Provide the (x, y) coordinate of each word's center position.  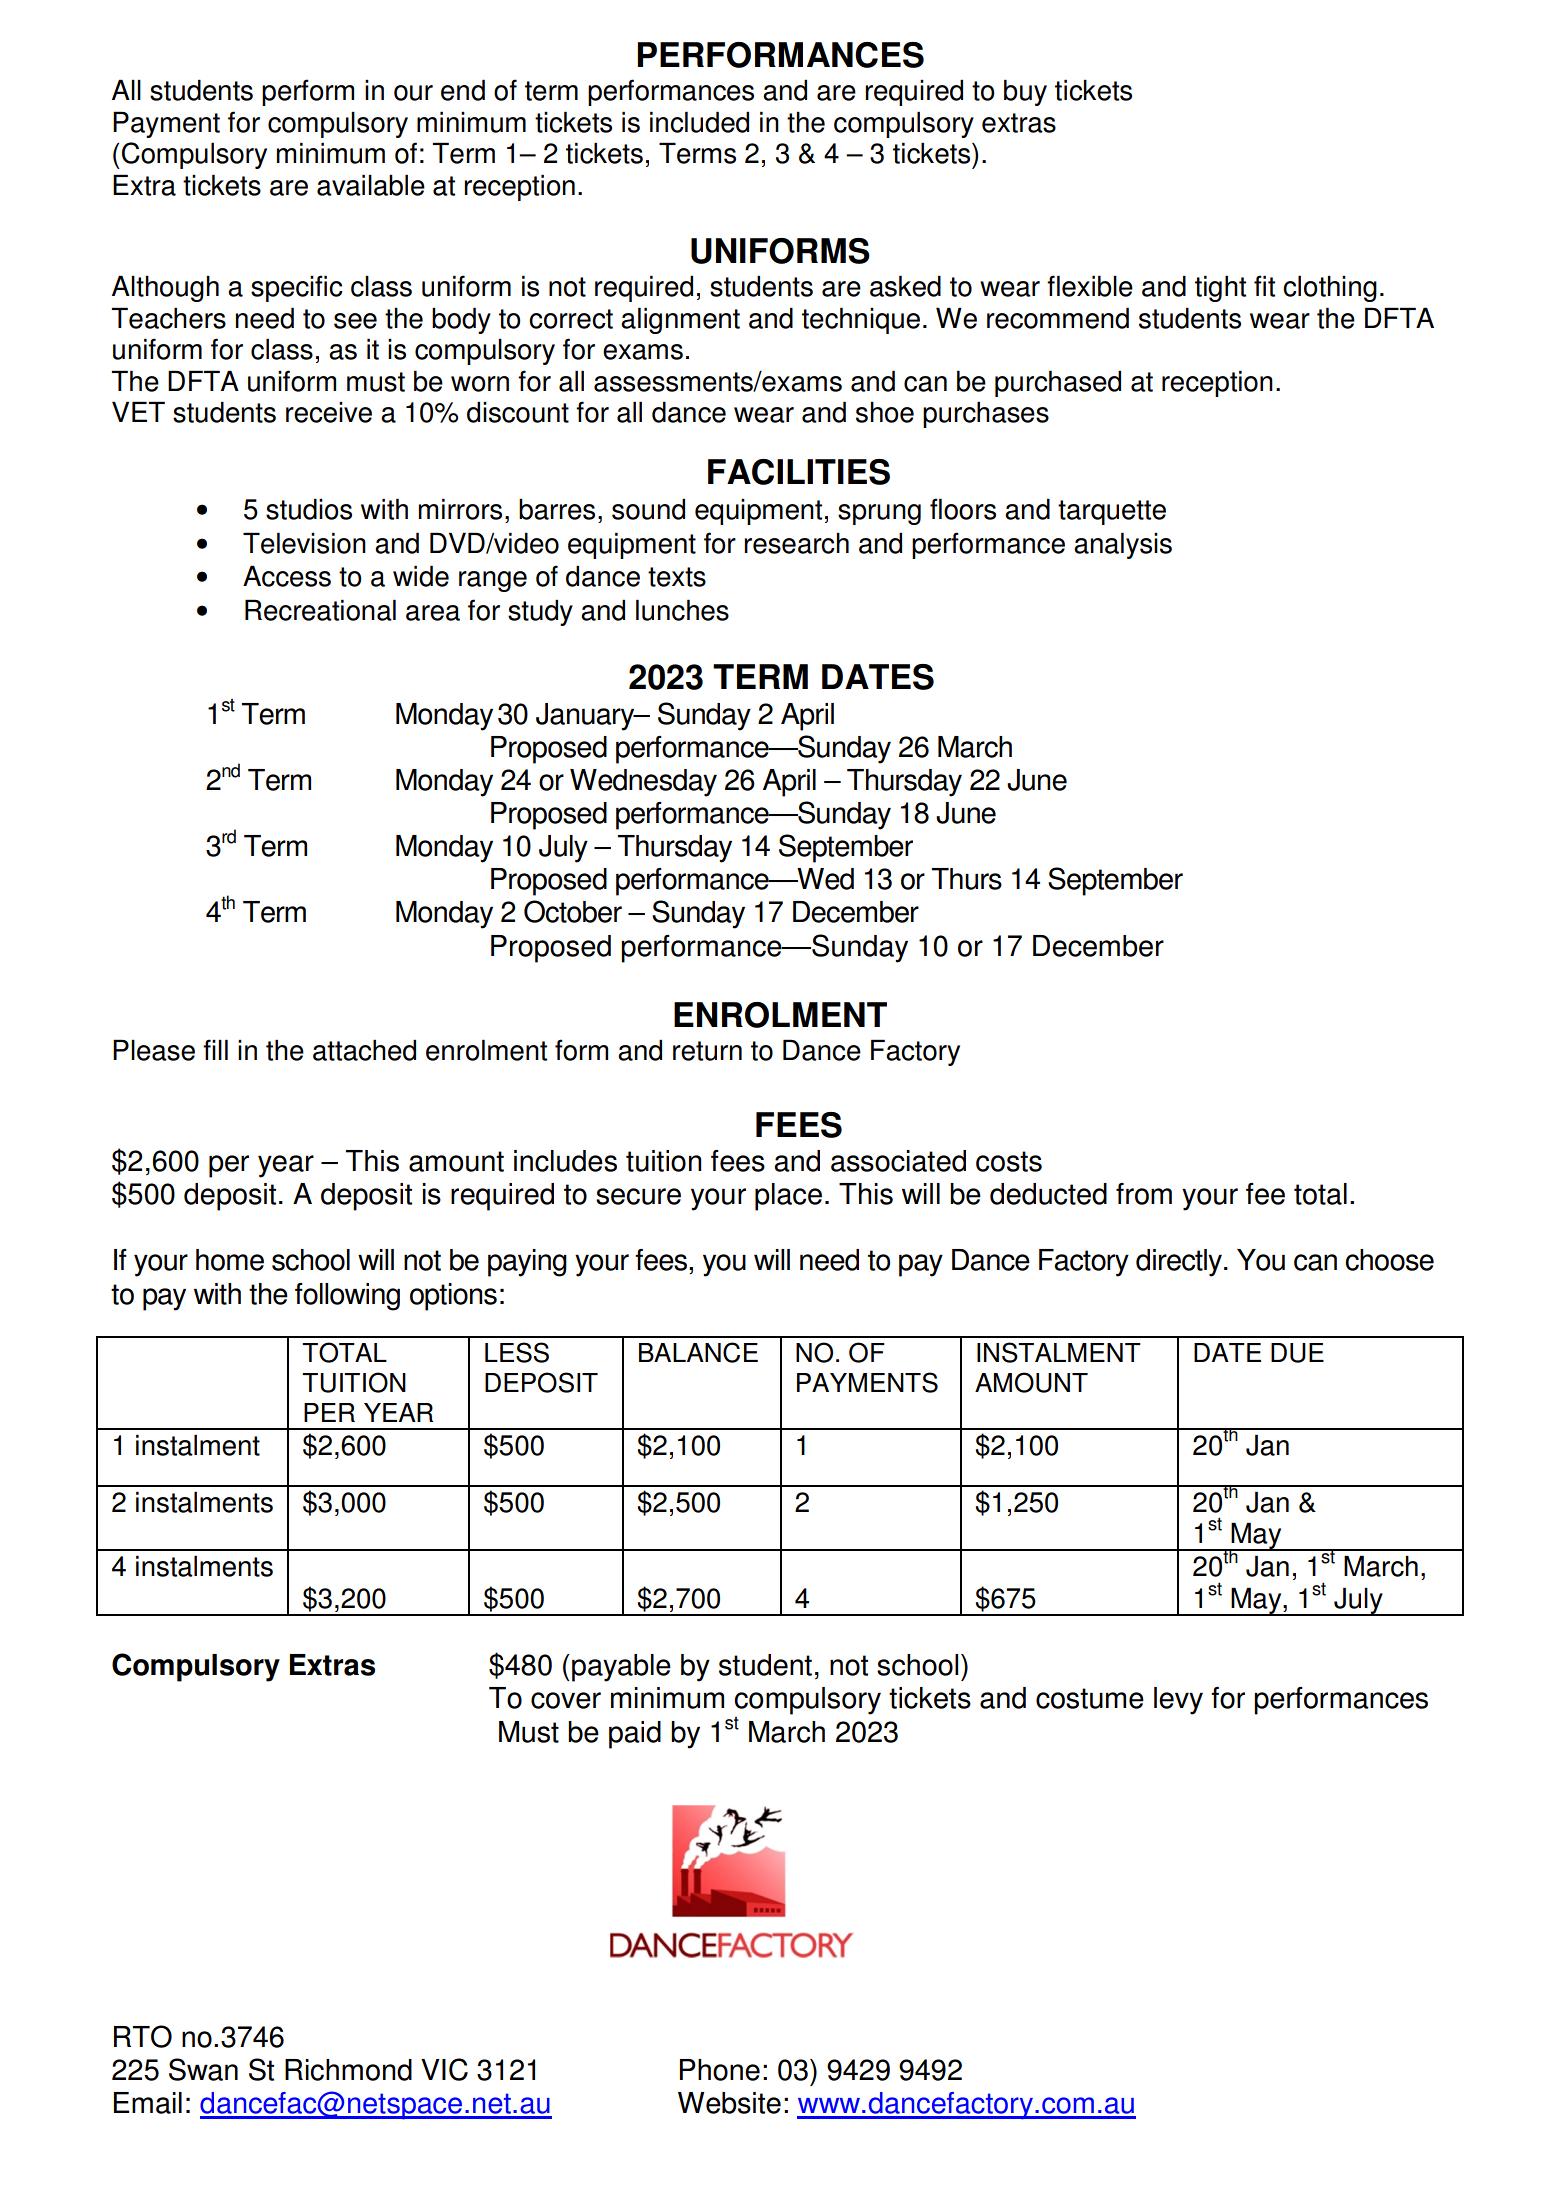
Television (304, 543)
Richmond (348, 2070)
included (699, 122)
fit (1264, 286)
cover (566, 1700)
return (707, 1051)
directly (1180, 1263)
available (371, 185)
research (796, 543)
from (1144, 1194)
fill (215, 1049)
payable (621, 1668)
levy (1178, 1701)
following (347, 1297)
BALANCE (698, 1352)
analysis (1123, 545)
